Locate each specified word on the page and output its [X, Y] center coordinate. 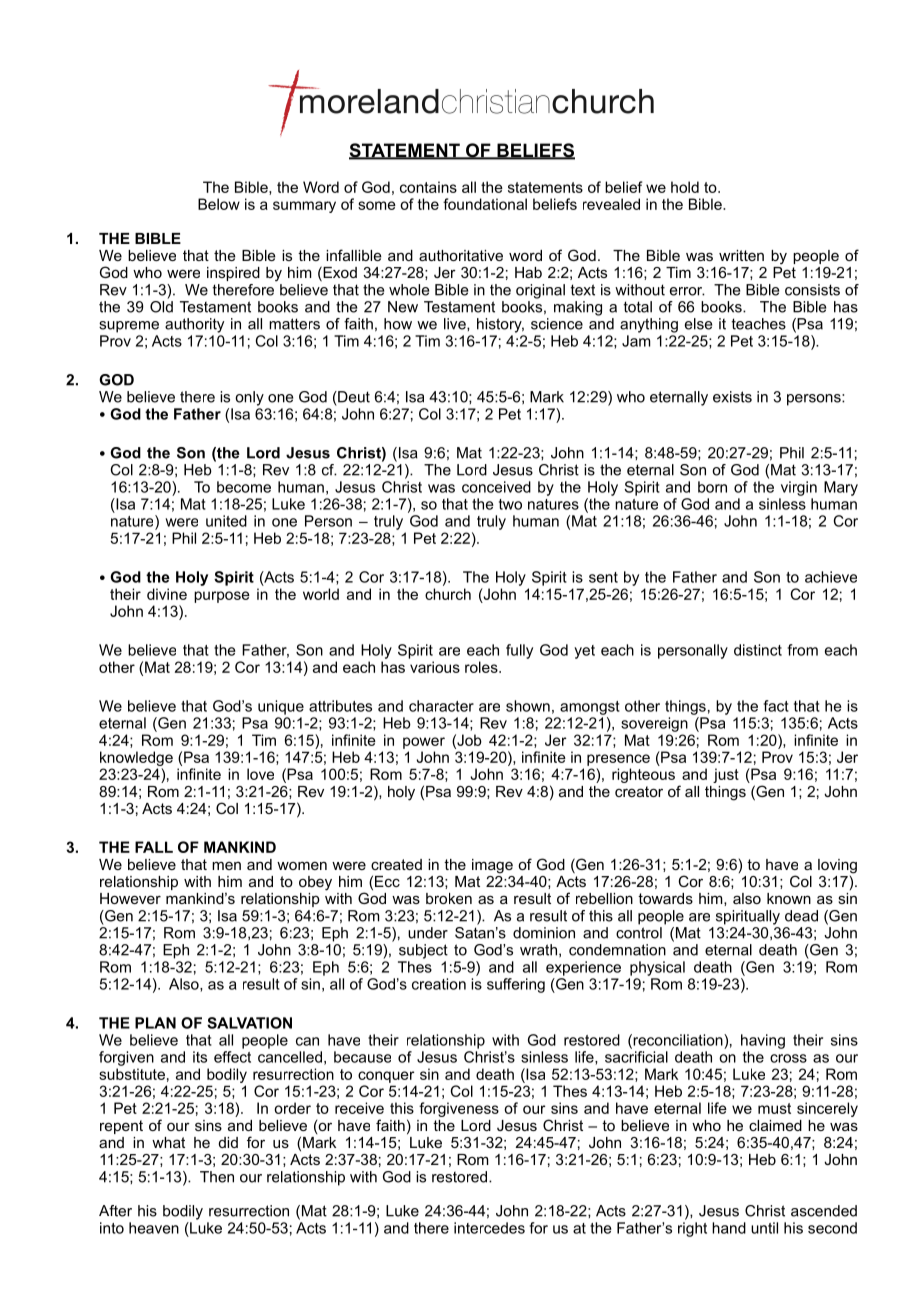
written [741, 255]
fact [776, 706]
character [441, 706]
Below [219, 204]
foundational [485, 204]
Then [217, 1177]
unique [281, 707]
